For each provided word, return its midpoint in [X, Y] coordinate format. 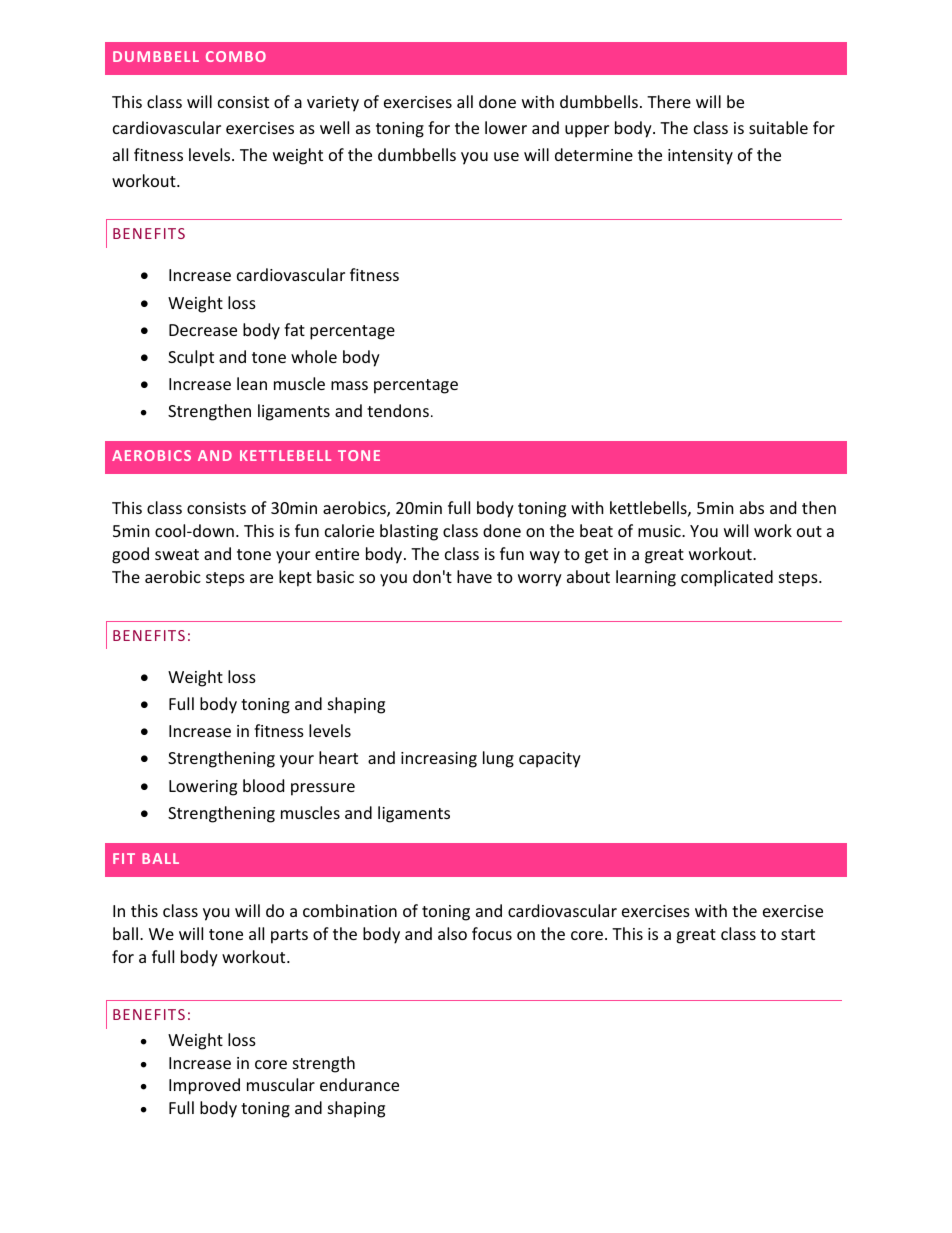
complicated [727, 578]
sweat [177, 554]
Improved [204, 1086]
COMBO [236, 56]
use [506, 156]
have [474, 576]
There [669, 101]
